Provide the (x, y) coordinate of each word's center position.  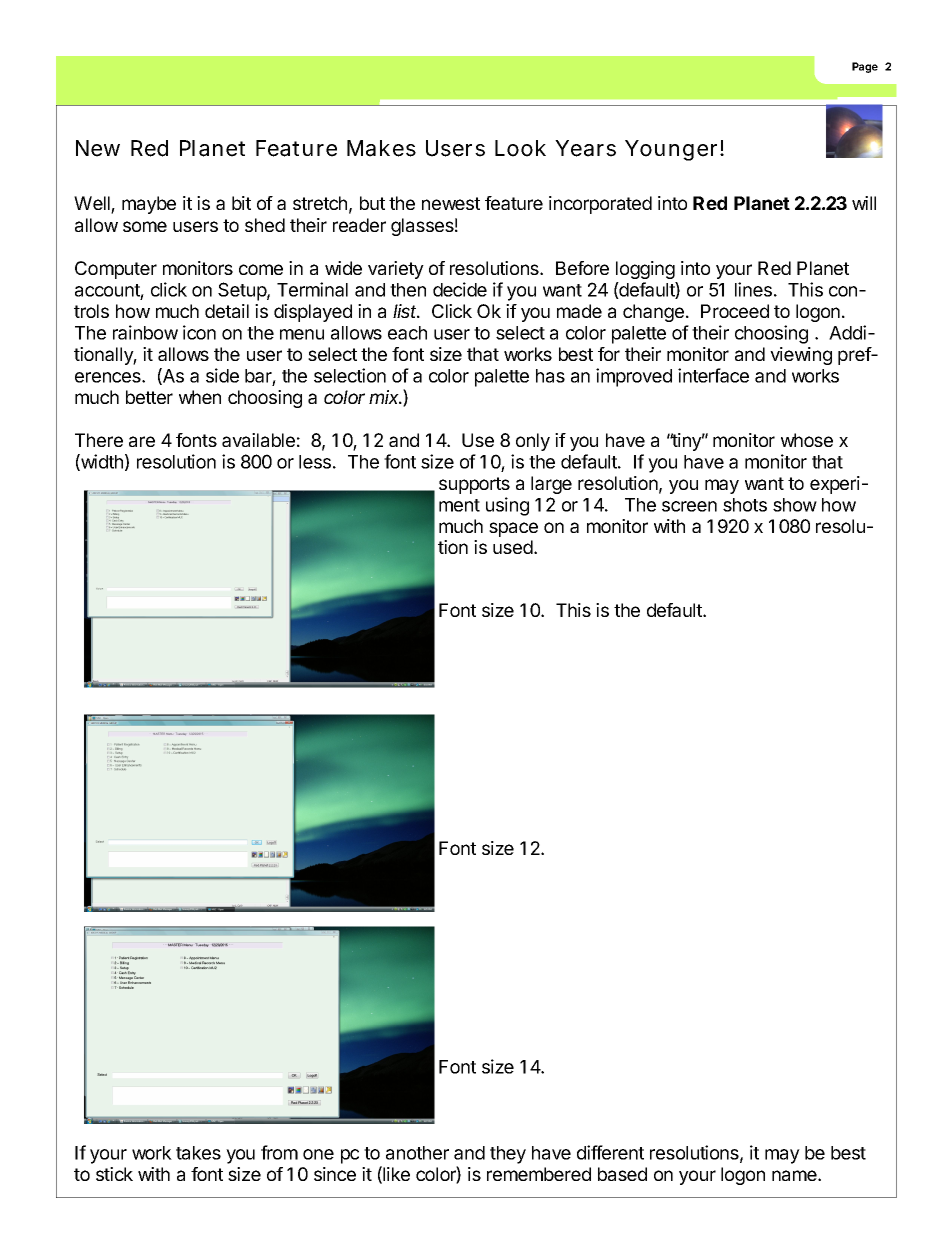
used (513, 547)
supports (474, 485)
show (795, 505)
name (795, 1175)
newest (451, 203)
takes (198, 1153)
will (864, 203)
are (142, 441)
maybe (149, 205)
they (508, 1155)
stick (114, 1174)
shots (745, 505)
